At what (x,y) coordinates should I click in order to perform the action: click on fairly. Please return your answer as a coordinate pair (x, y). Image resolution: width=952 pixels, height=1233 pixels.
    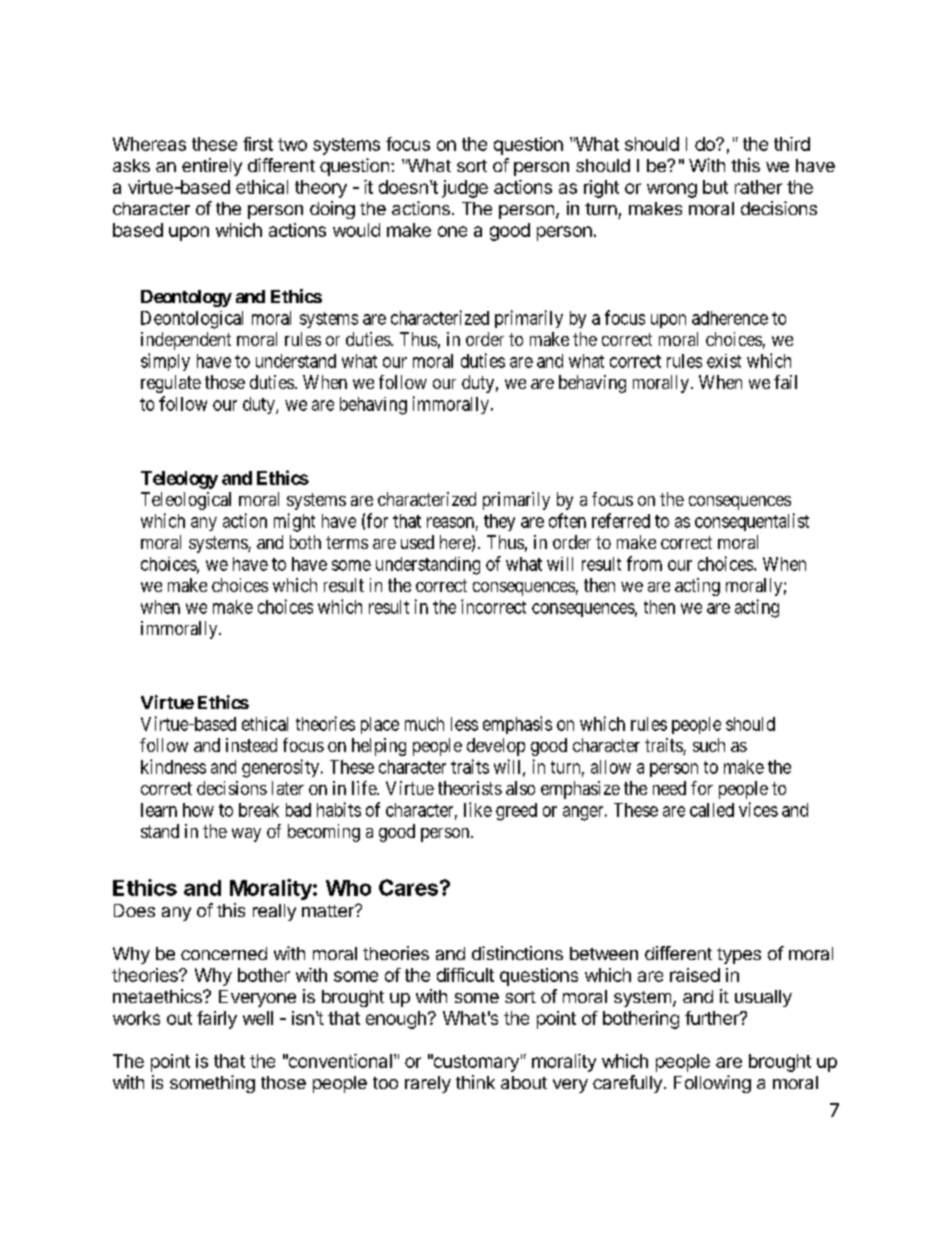
    Looking at the image, I should click on (217, 1020).
